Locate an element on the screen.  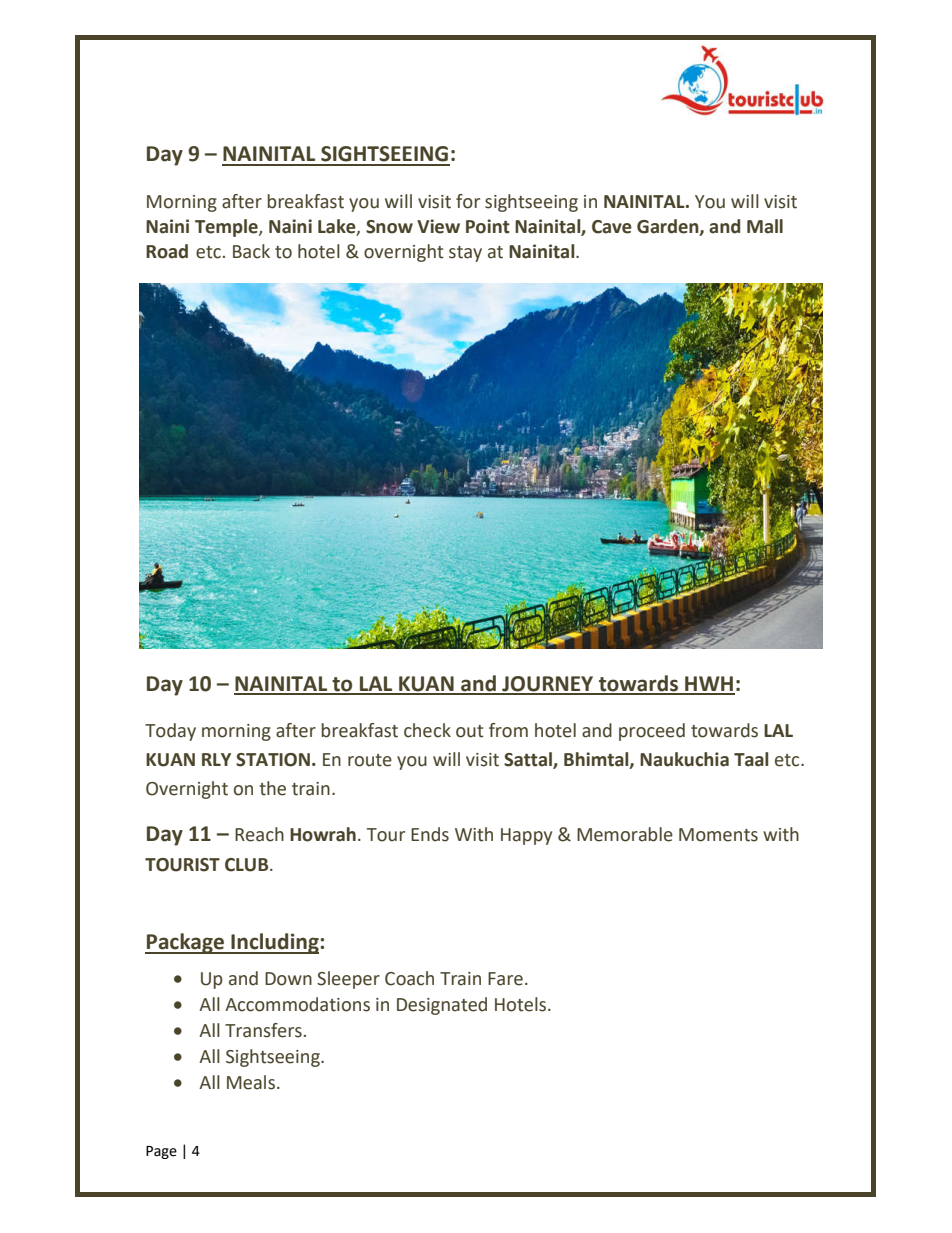
Ends is located at coordinates (430, 834).
